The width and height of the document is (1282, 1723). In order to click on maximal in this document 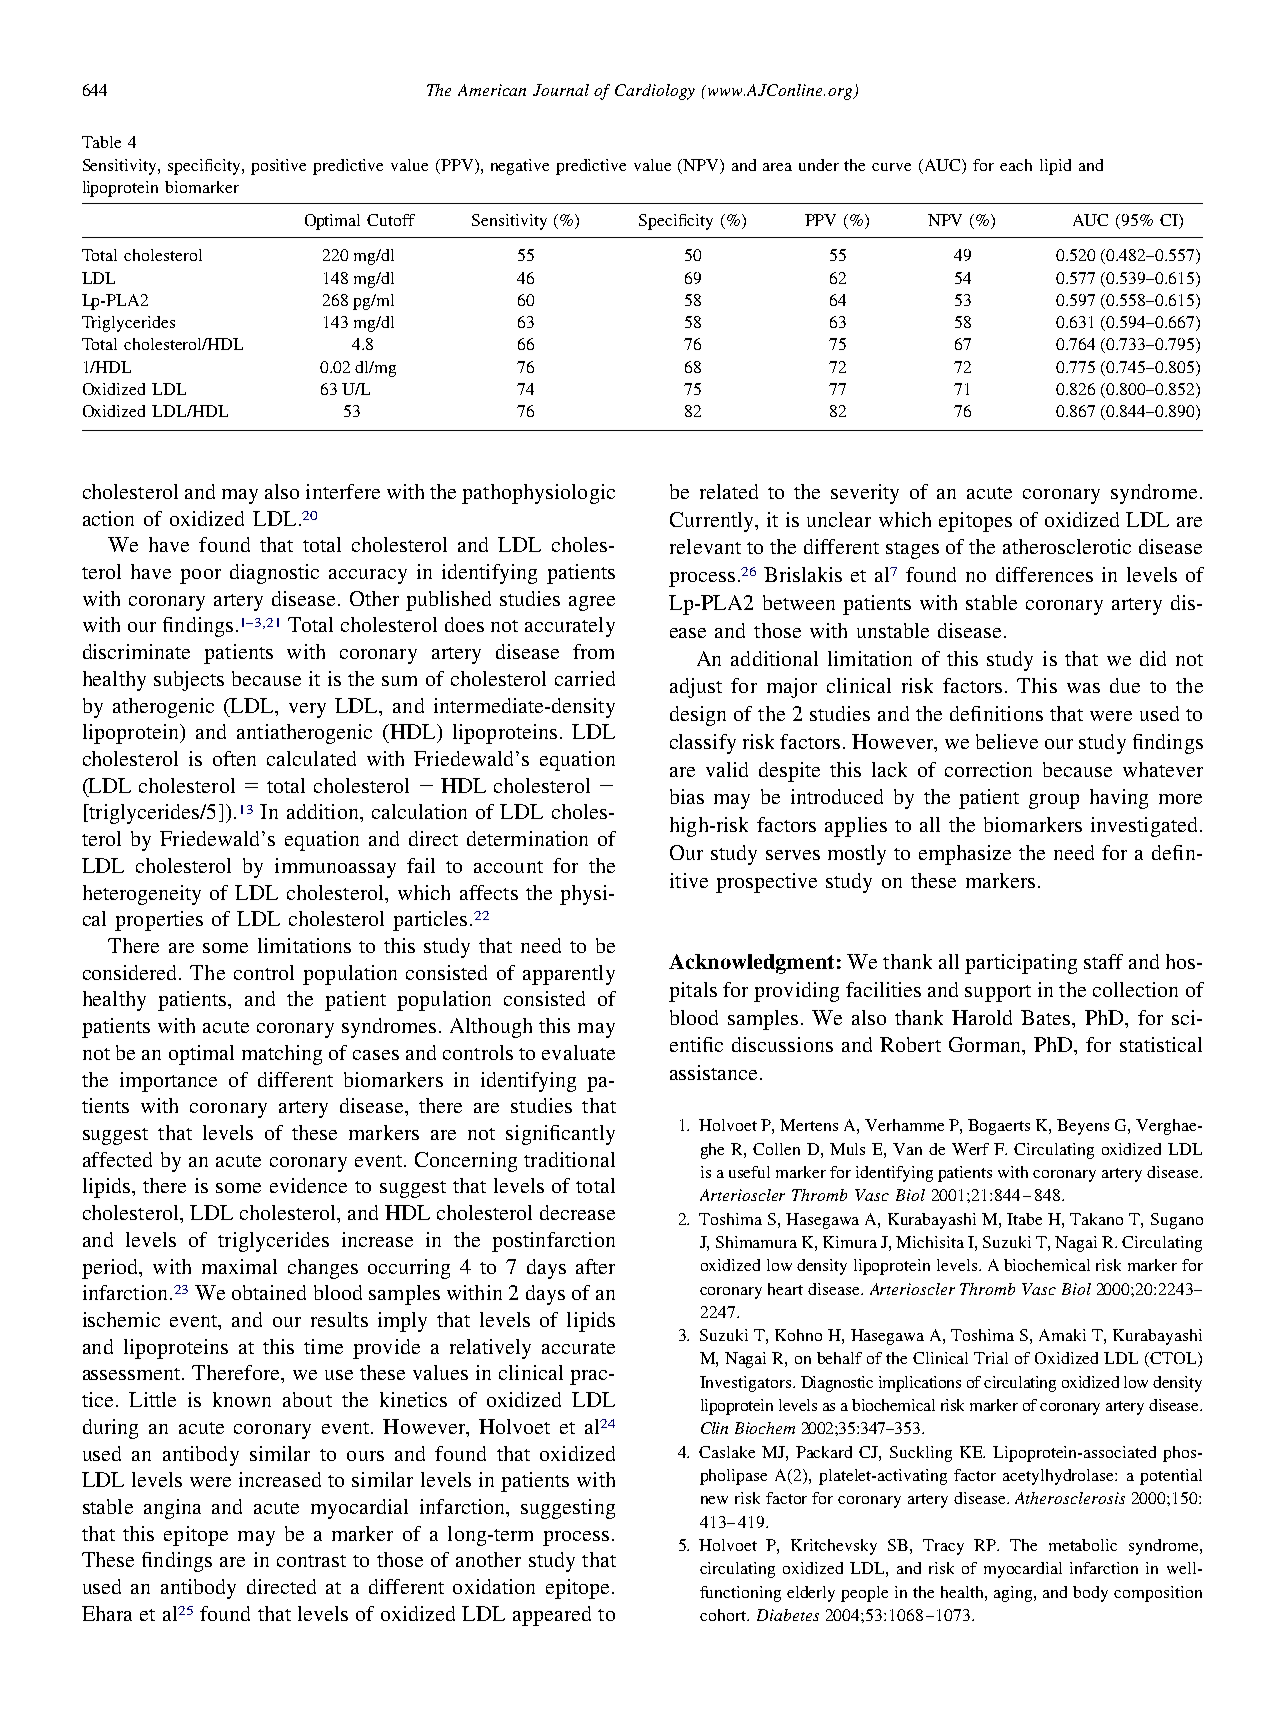, I will do `click(239, 1266)`.
